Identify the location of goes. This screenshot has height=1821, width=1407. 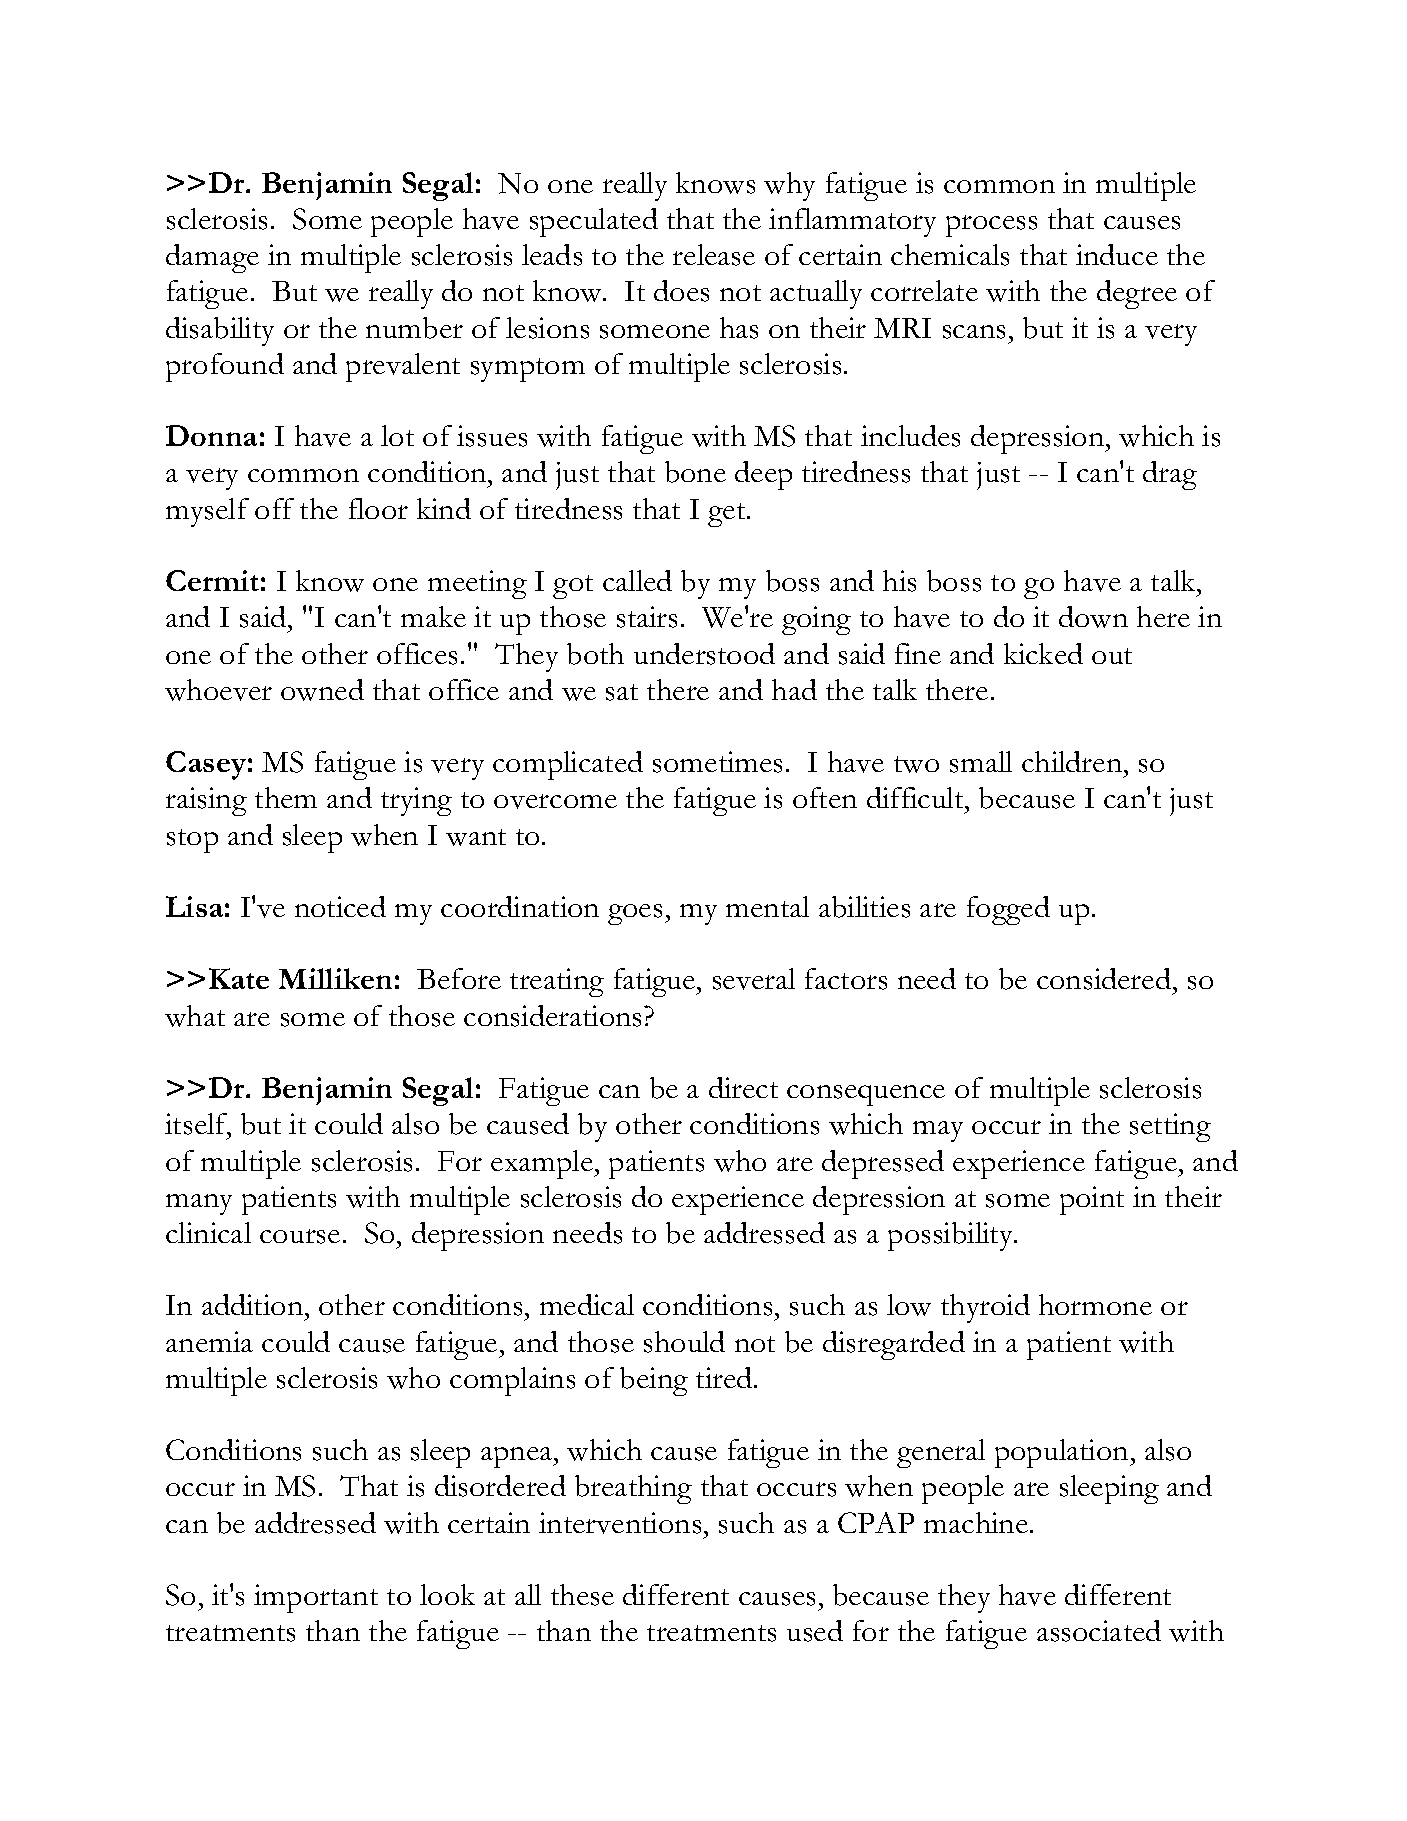
(635, 914).
